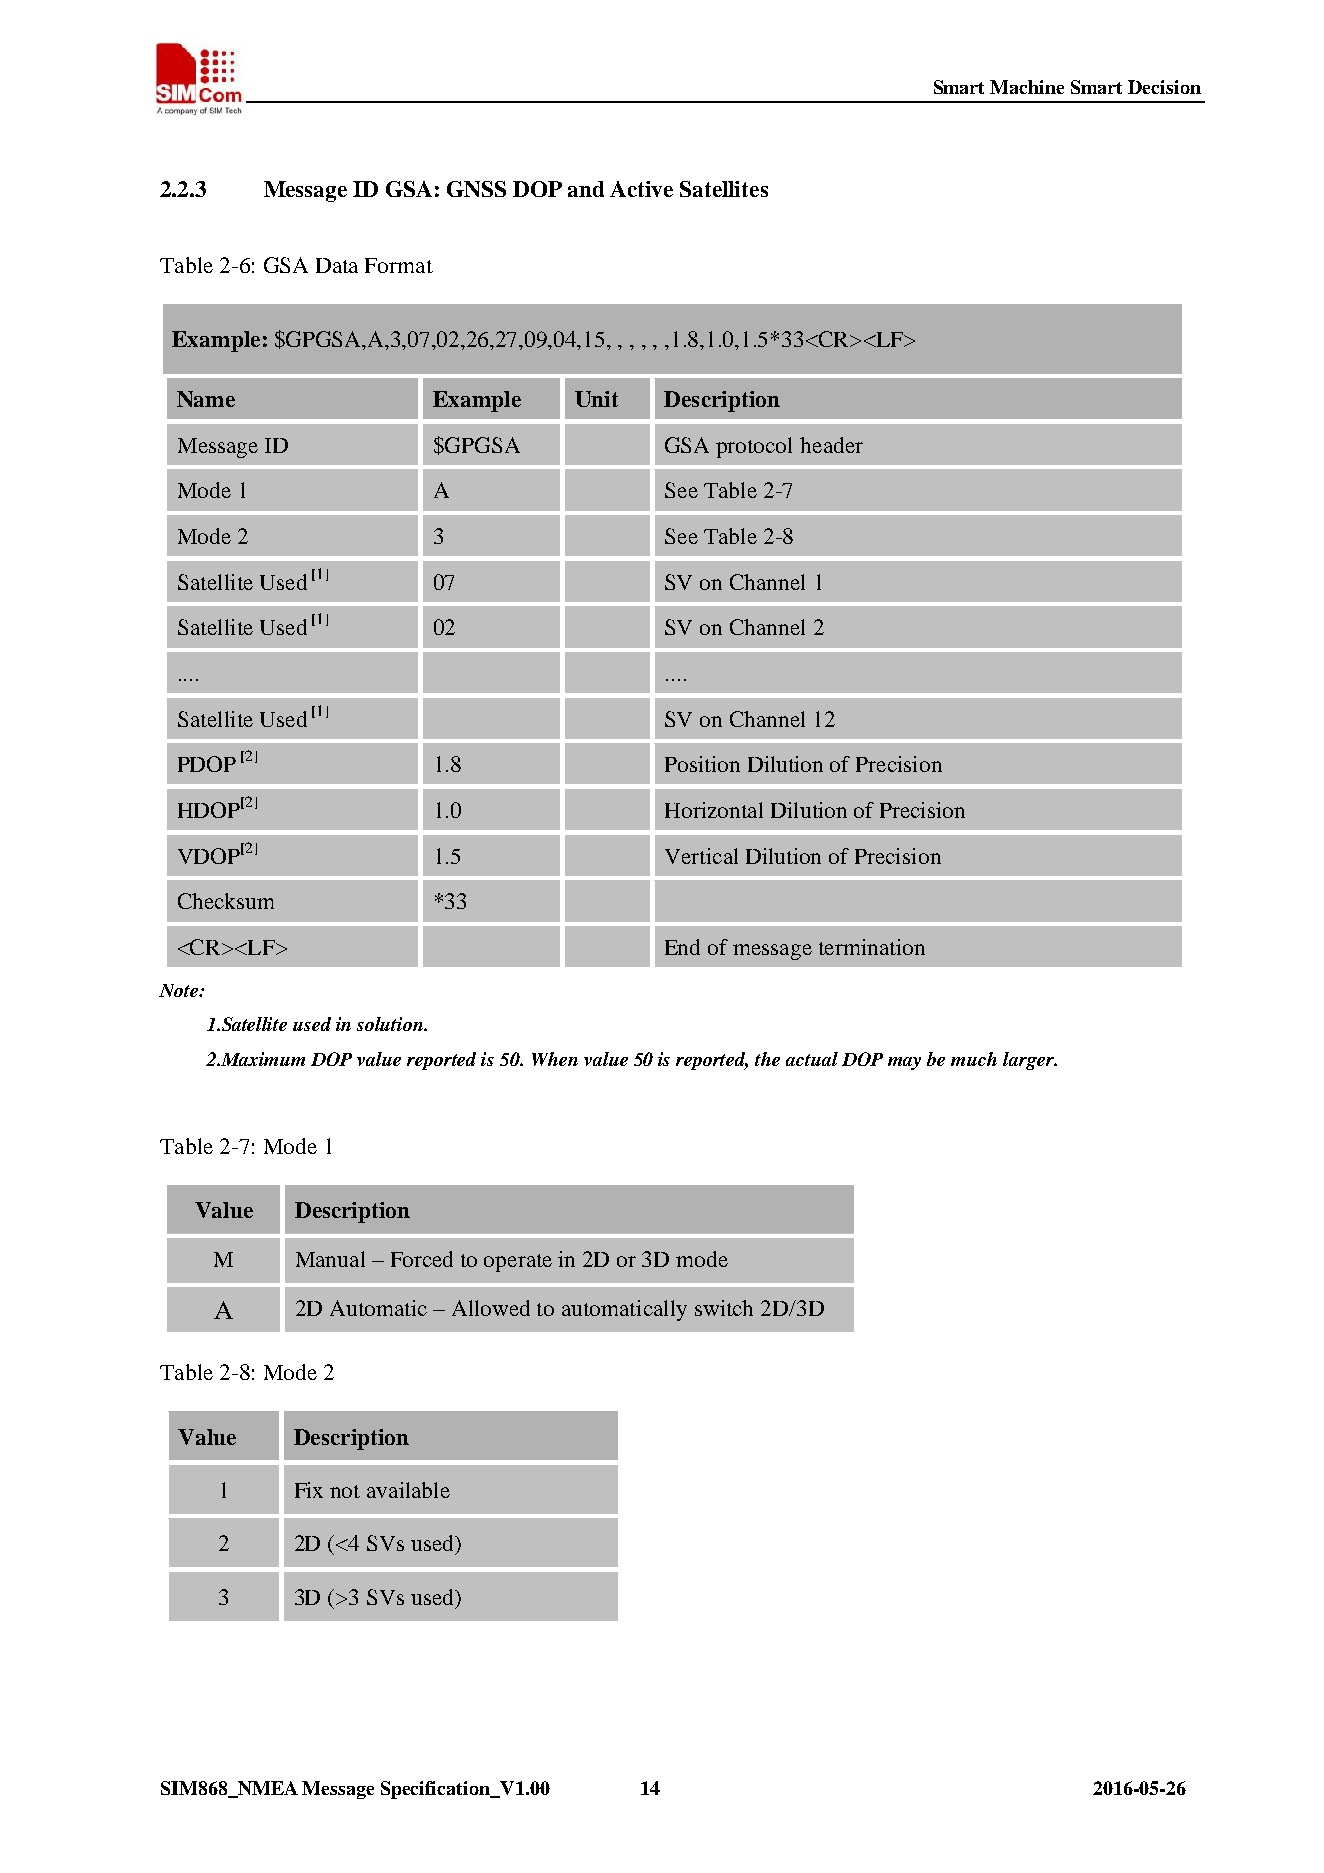 This document has height=1873, width=1324. What do you see at coordinates (476, 189) in the document?
I see `GNSS` at bounding box center [476, 189].
